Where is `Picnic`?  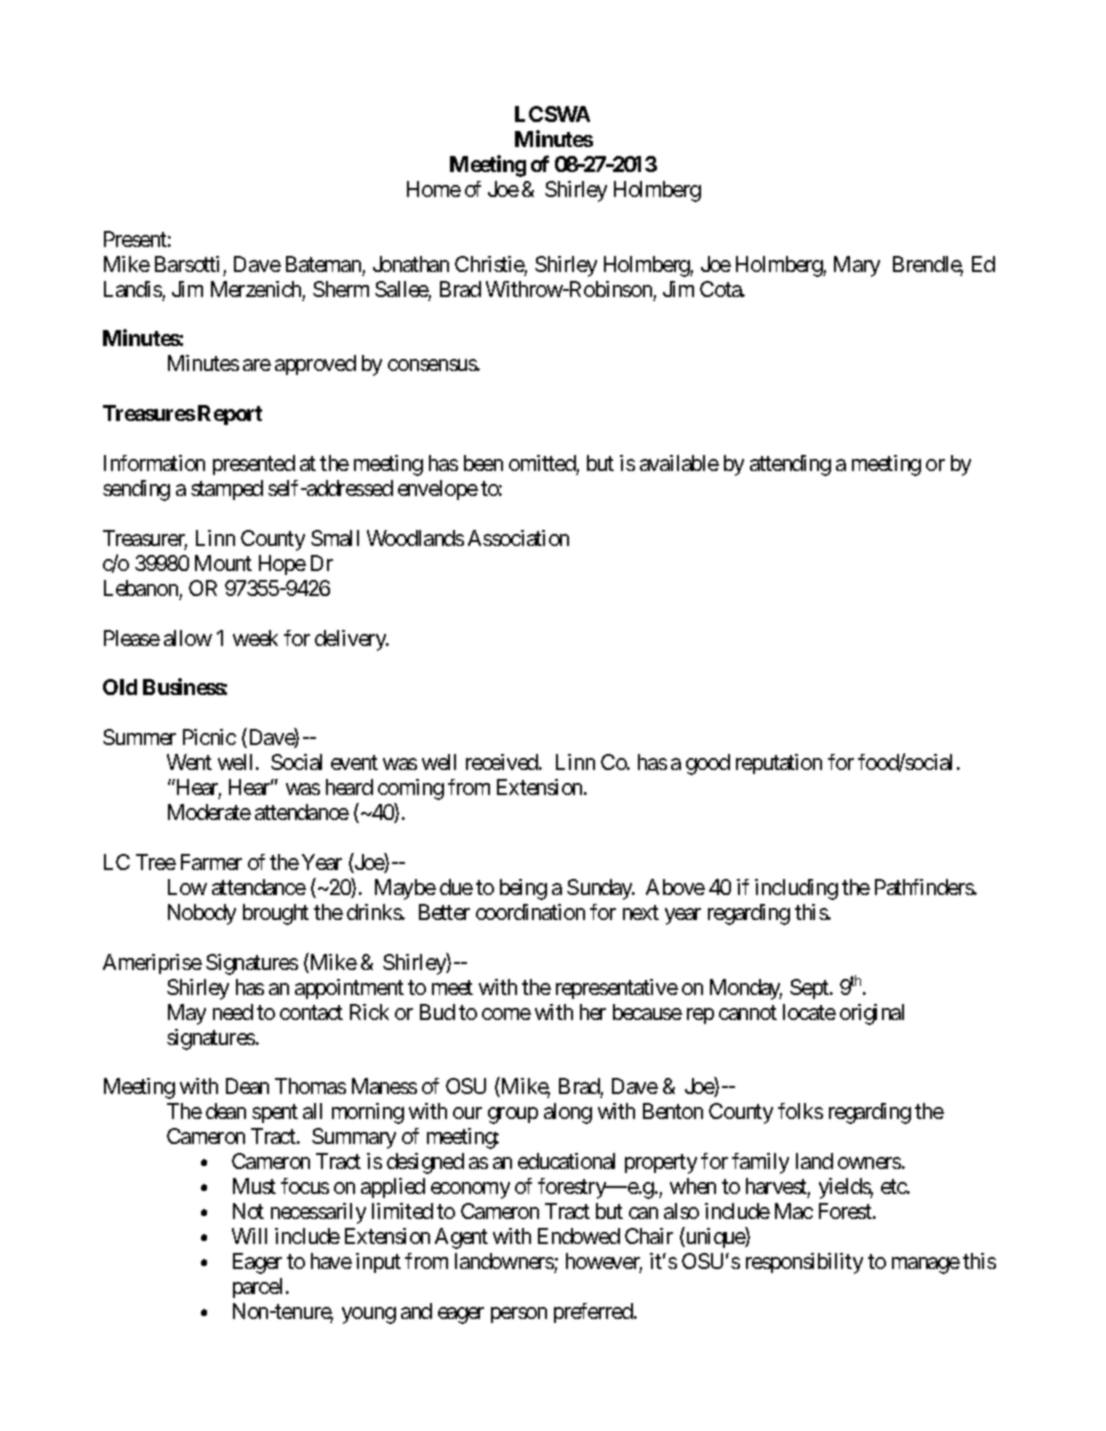
Picnic is located at coordinates (209, 737).
